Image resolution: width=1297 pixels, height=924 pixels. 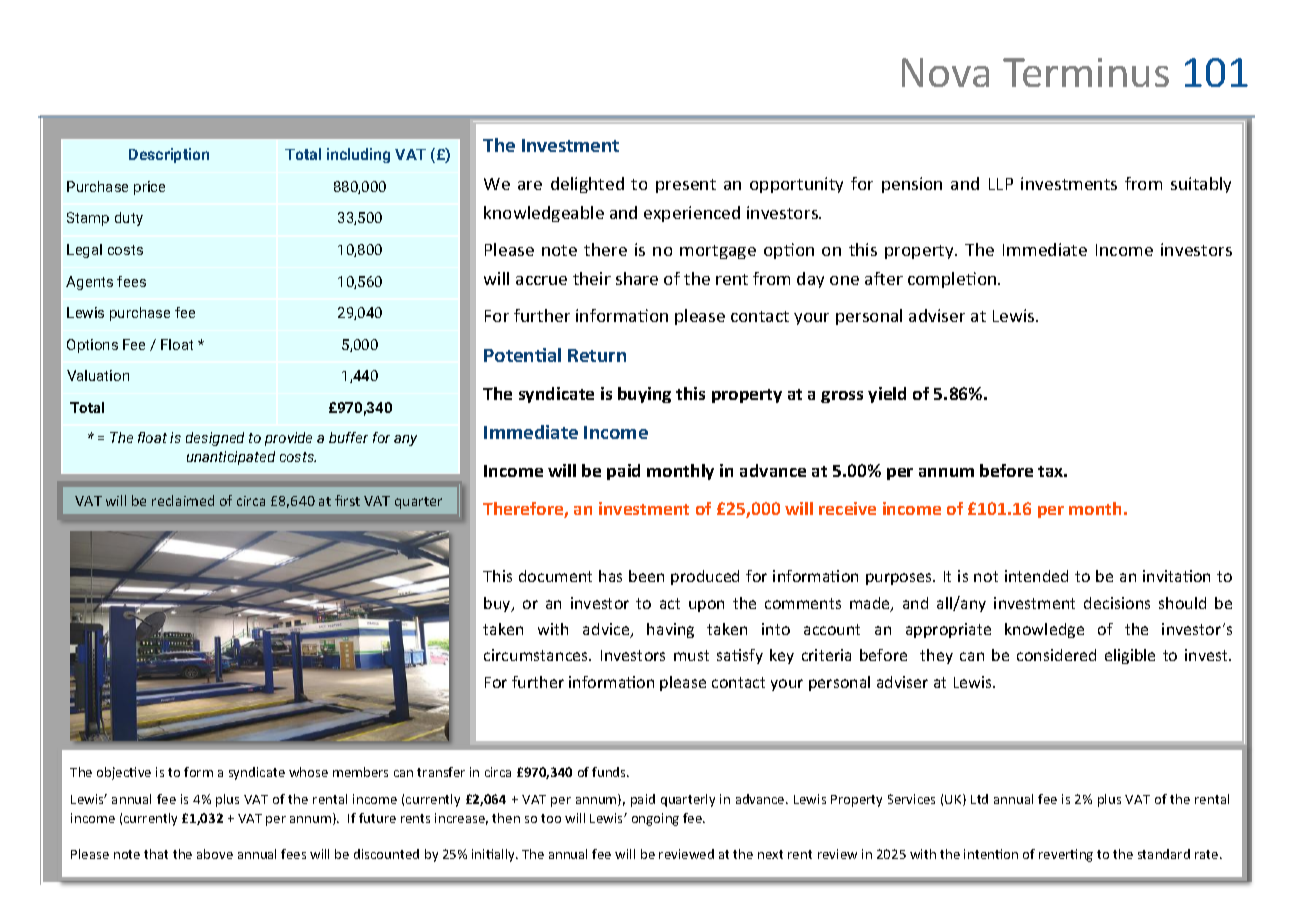 What do you see at coordinates (1086, 72) in the screenshot?
I see `Terminus` at bounding box center [1086, 72].
